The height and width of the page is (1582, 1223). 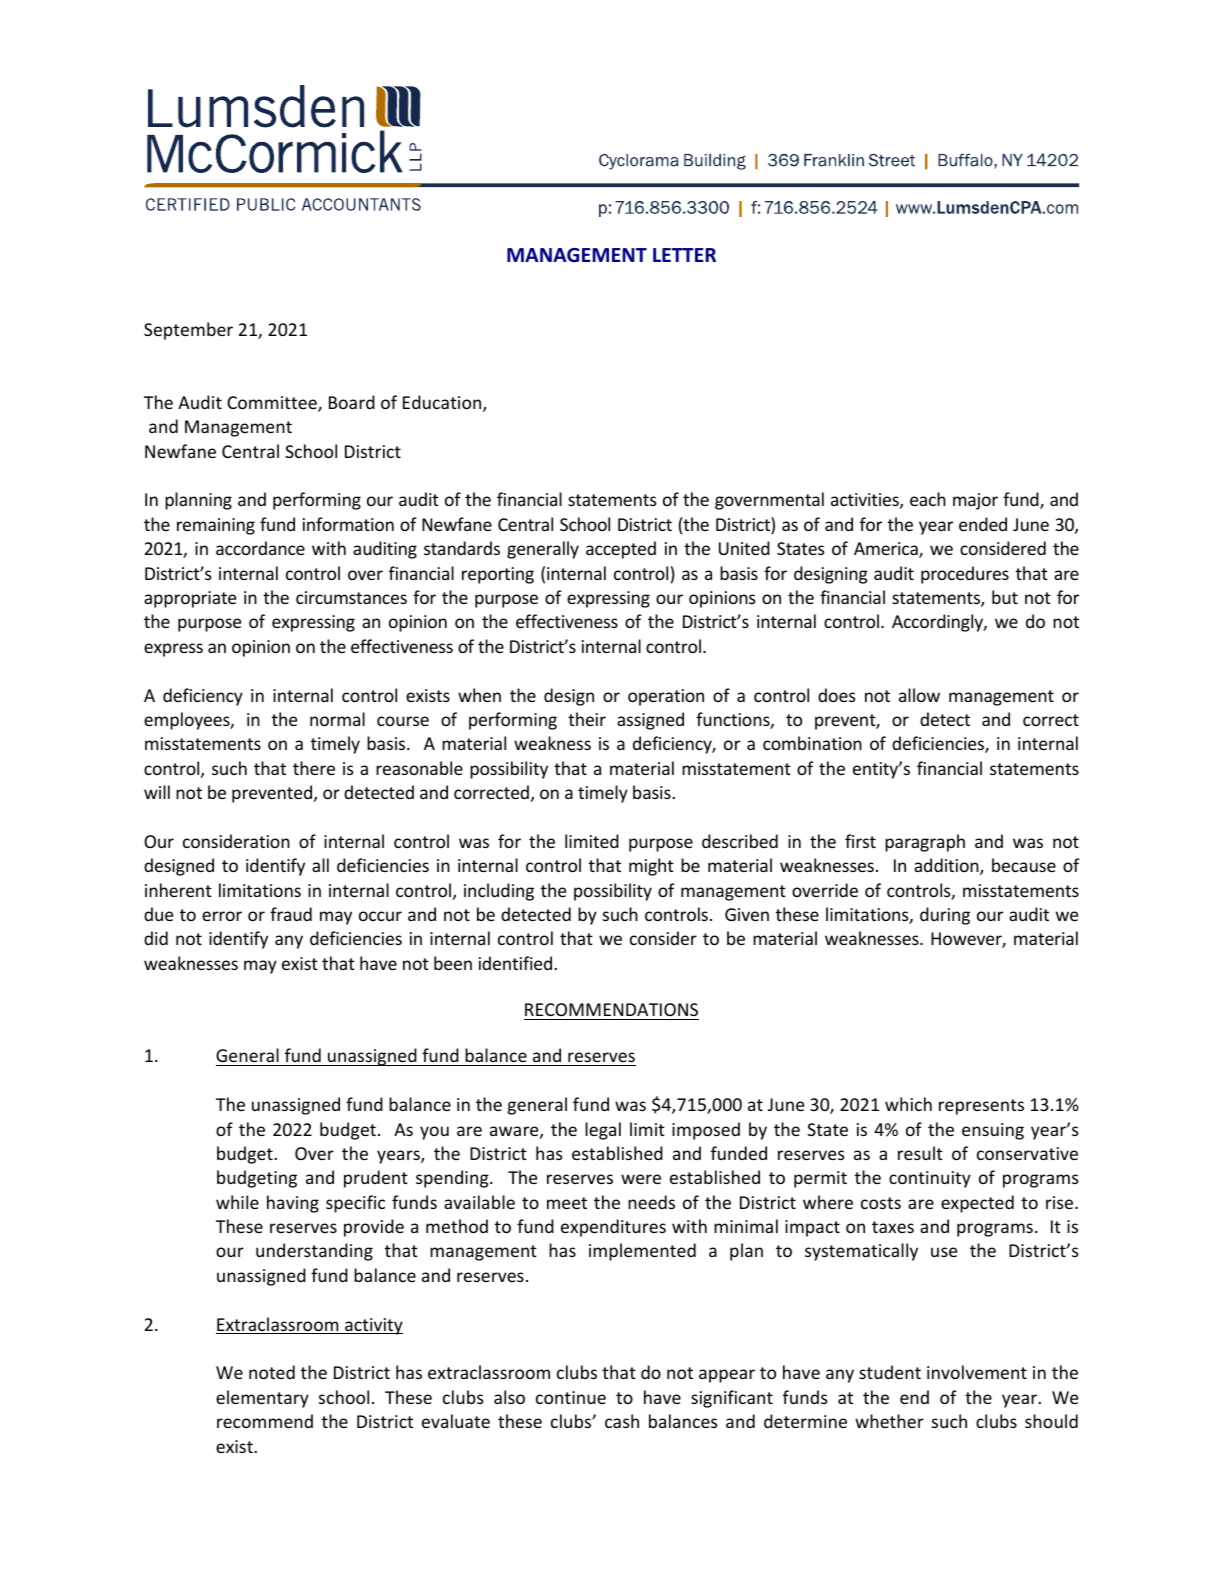 What do you see at coordinates (928, 499) in the page?
I see `each` at bounding box center [928, 499].
